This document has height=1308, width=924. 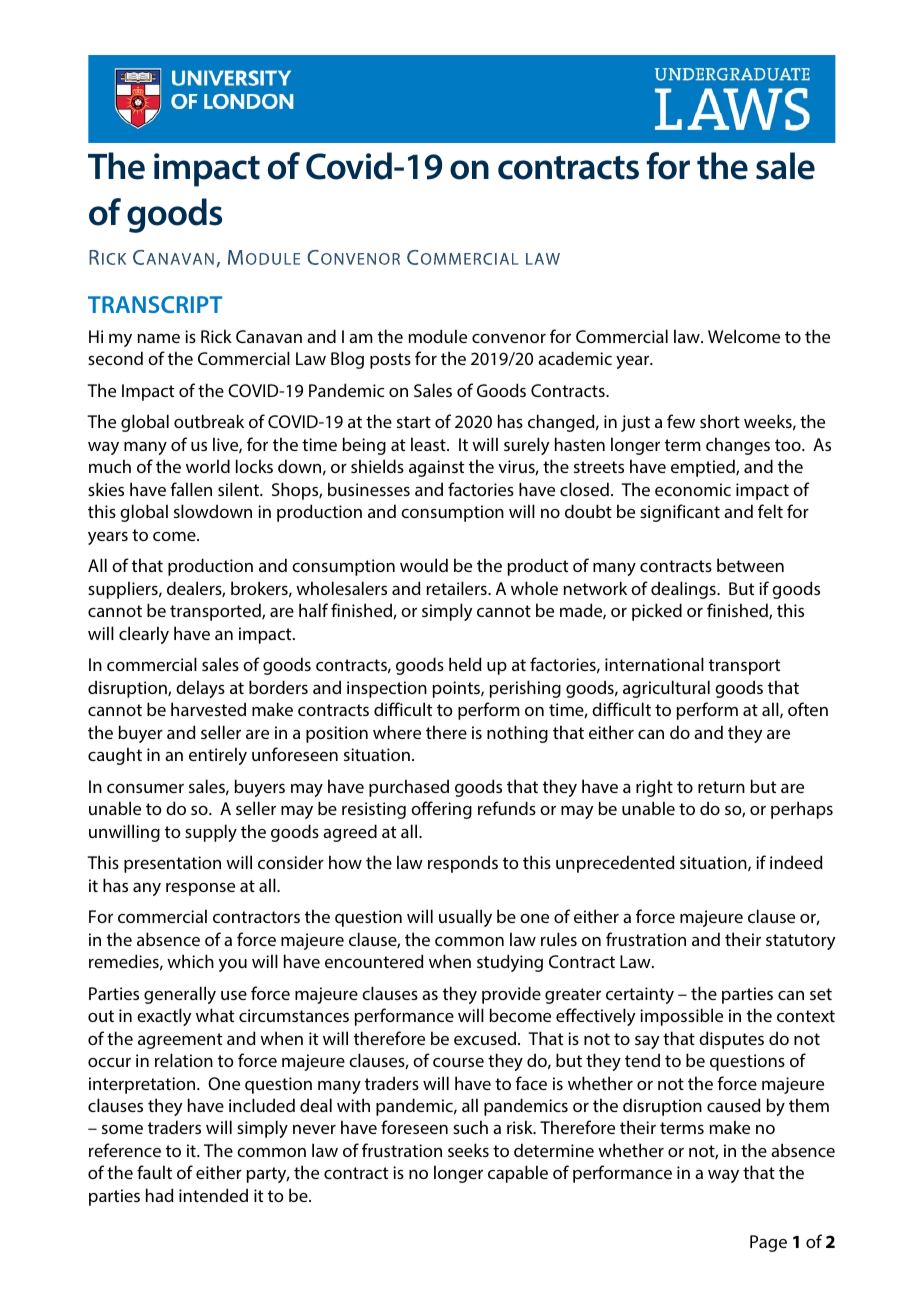 What do you see at coordinates (720, 421) in the document?
I see `short` at bounding box center [720, 421].
